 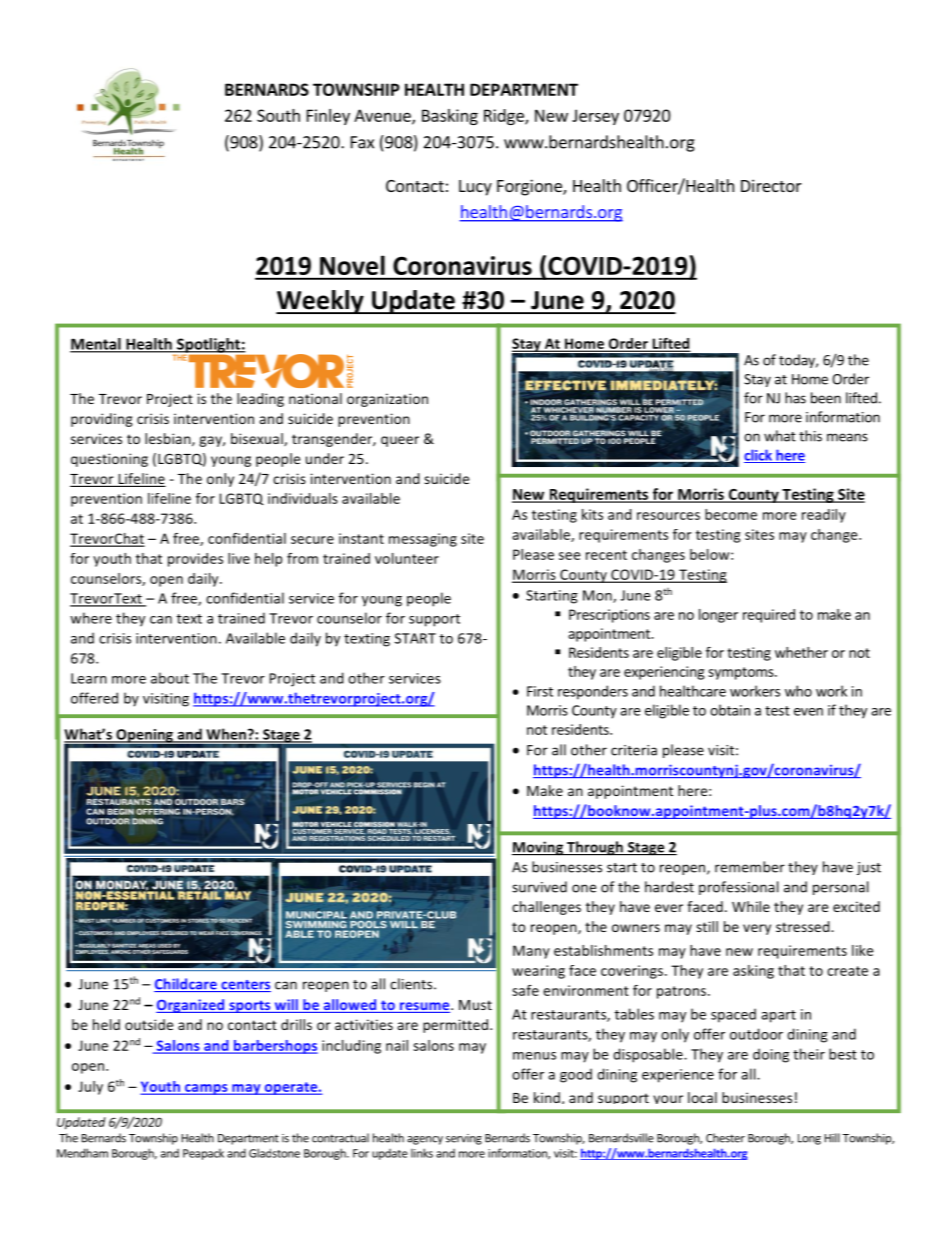 What do you see at coordinates (750, 867) in the screenshot?
I see `remember` at bounding box center [750, 867].
